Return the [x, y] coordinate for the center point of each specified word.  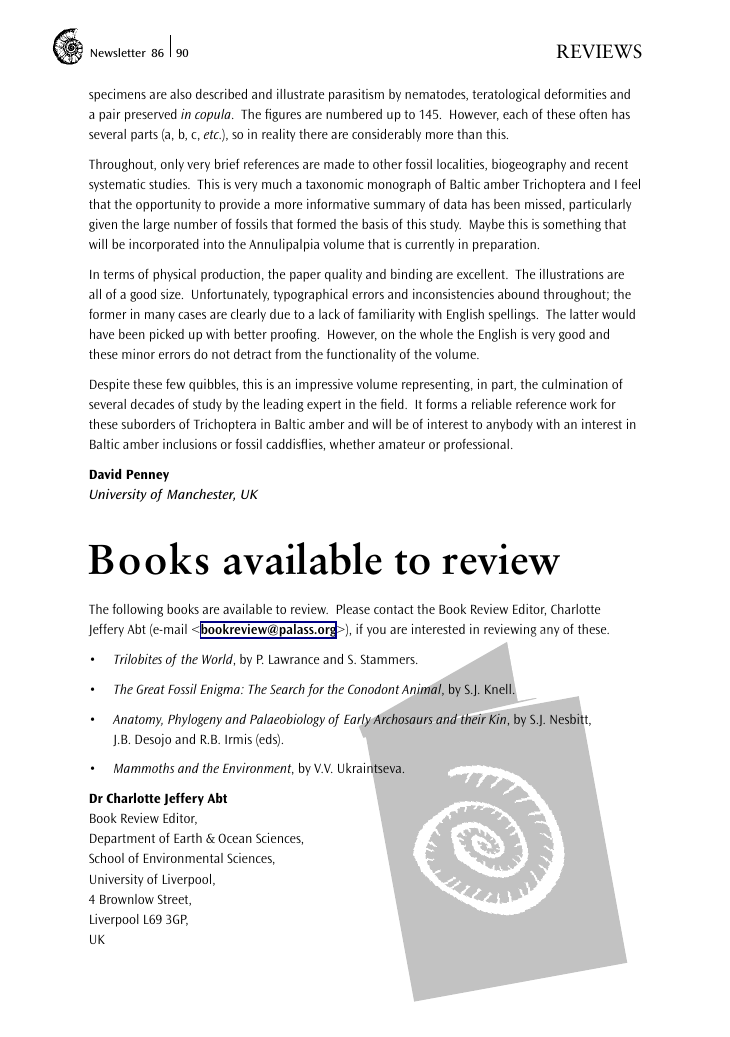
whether [352, 444]
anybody [509, 425]
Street [174, 900]
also [181, 94]
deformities [575, 94]
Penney [148, 476]
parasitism [356, 95]
